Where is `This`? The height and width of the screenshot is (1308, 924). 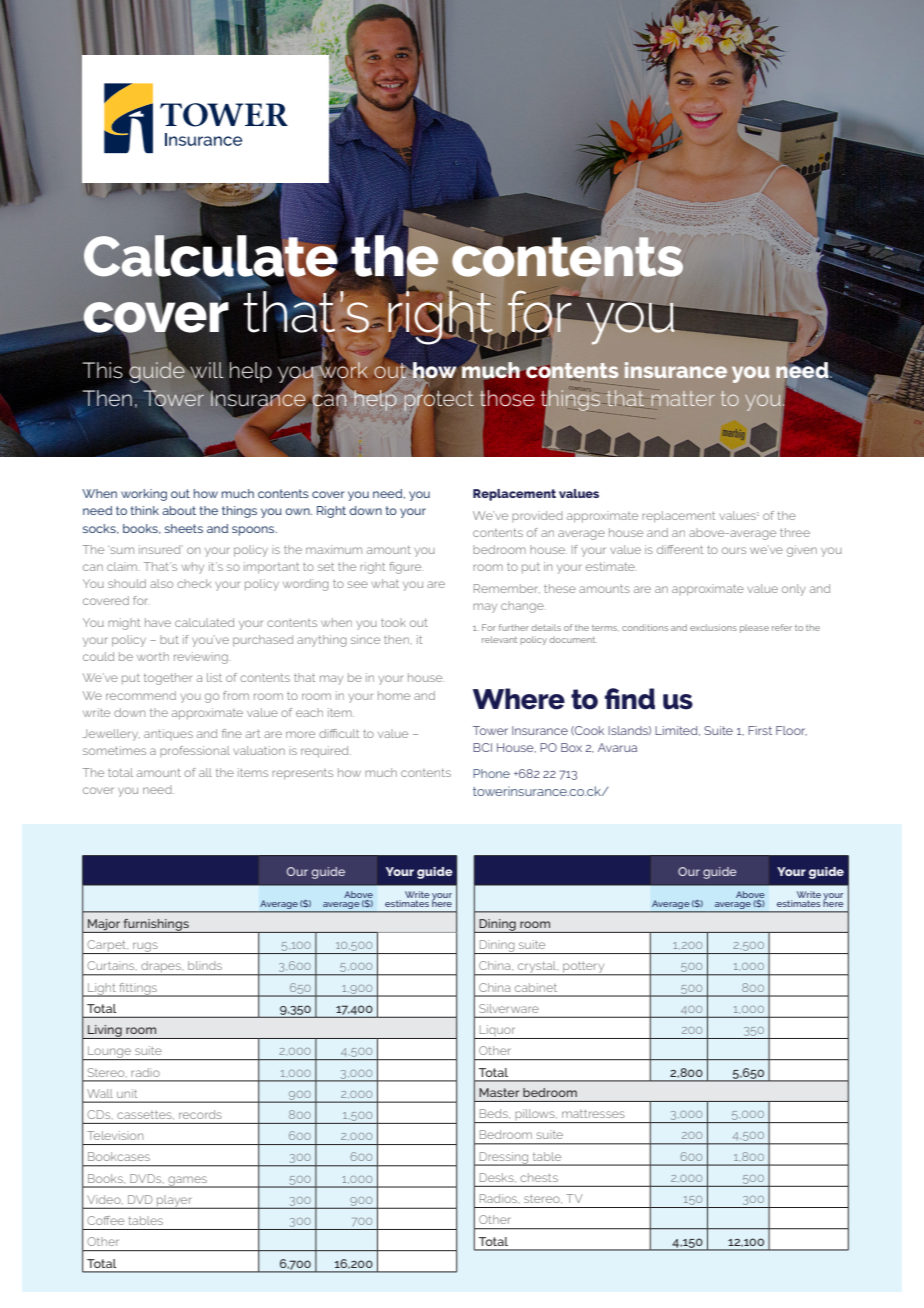
This is located at coordinates (102, 370).
